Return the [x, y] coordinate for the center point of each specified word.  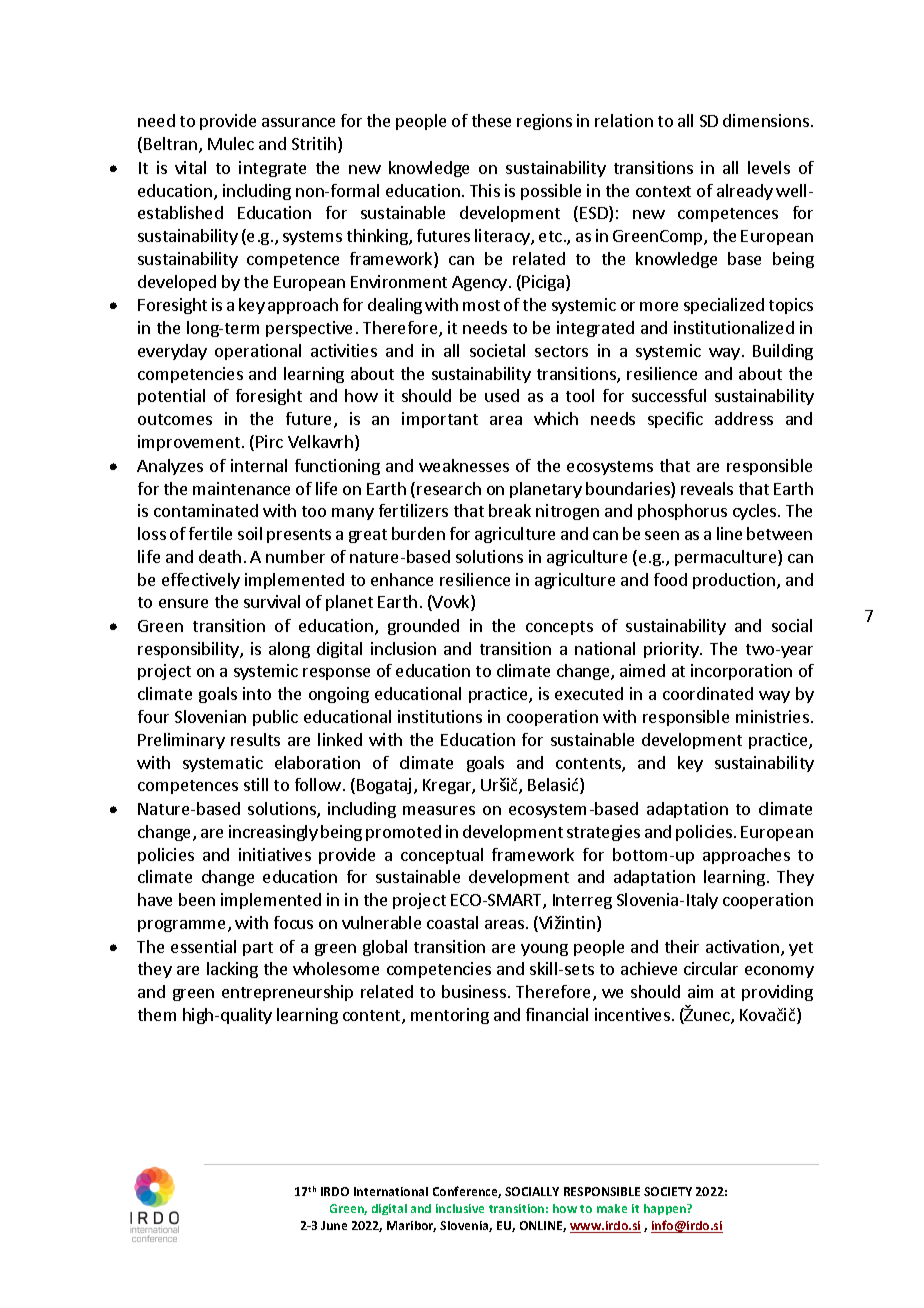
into [257, 693]
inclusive [460, 1208]
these [491, 120]
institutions [440, 716]
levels [769, 167]
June [334, 1225]
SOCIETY [668, 1191]
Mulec [231, 143]
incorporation [741, 672]
